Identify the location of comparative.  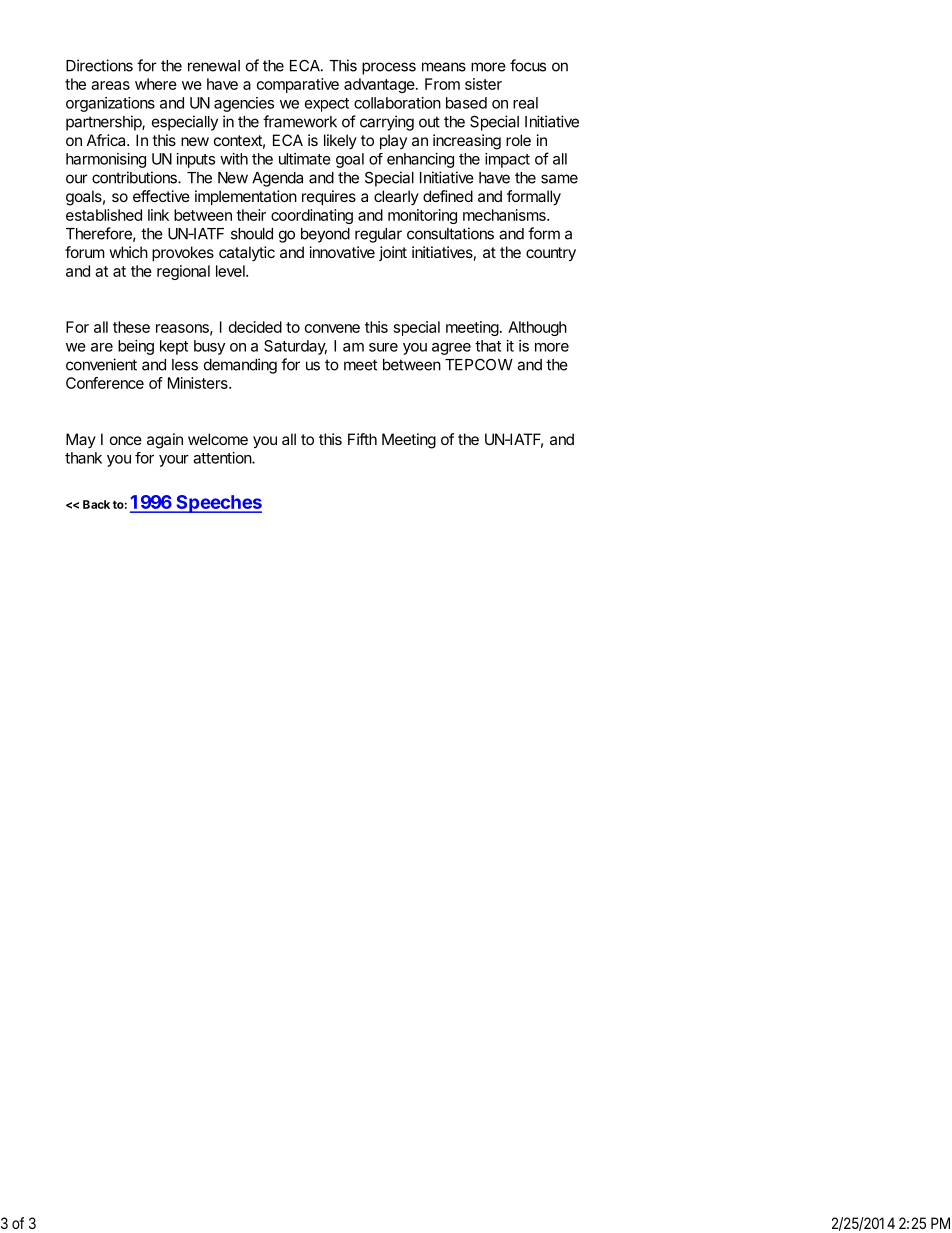
(298, 85).
